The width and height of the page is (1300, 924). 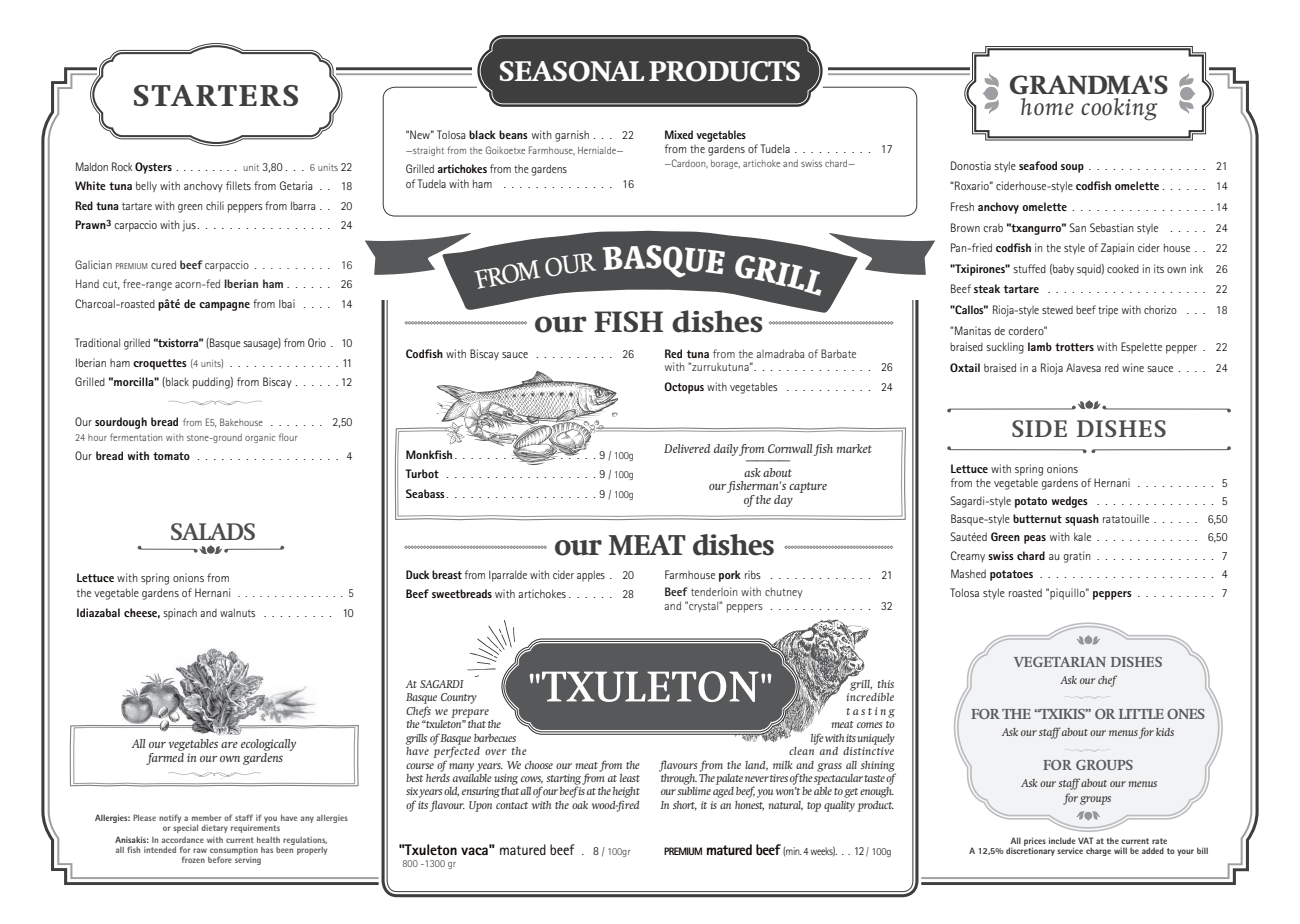 What do you see at coordinates (163, 264) in the page?
I see `cured` at bounding box center [163, 264].
